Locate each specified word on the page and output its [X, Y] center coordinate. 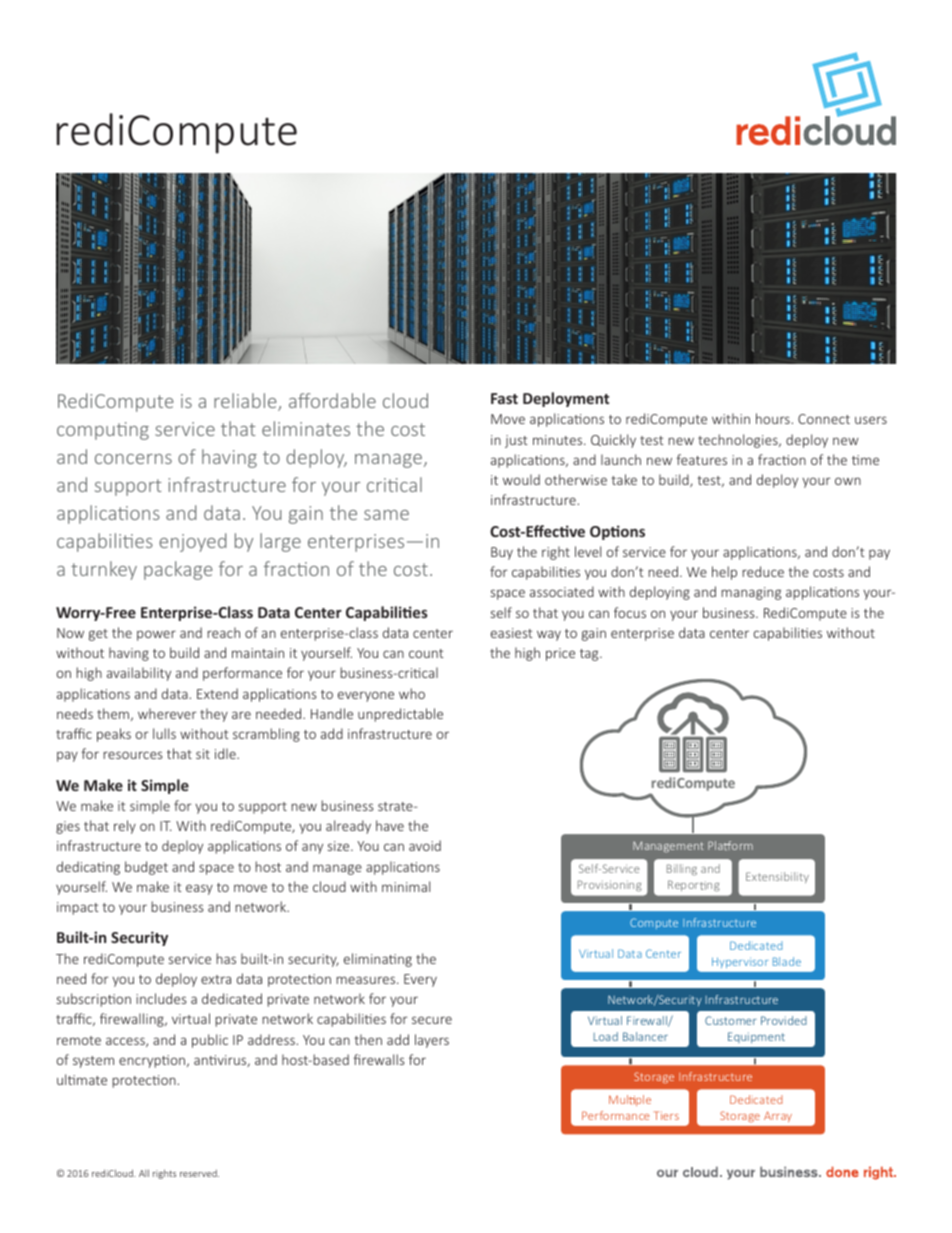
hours [773, 418]
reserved [199, 1173]
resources [132, 755]
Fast [504, 398]
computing [103, 431]
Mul [619, 1099]
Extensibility [777, 877]
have [390, 825]
